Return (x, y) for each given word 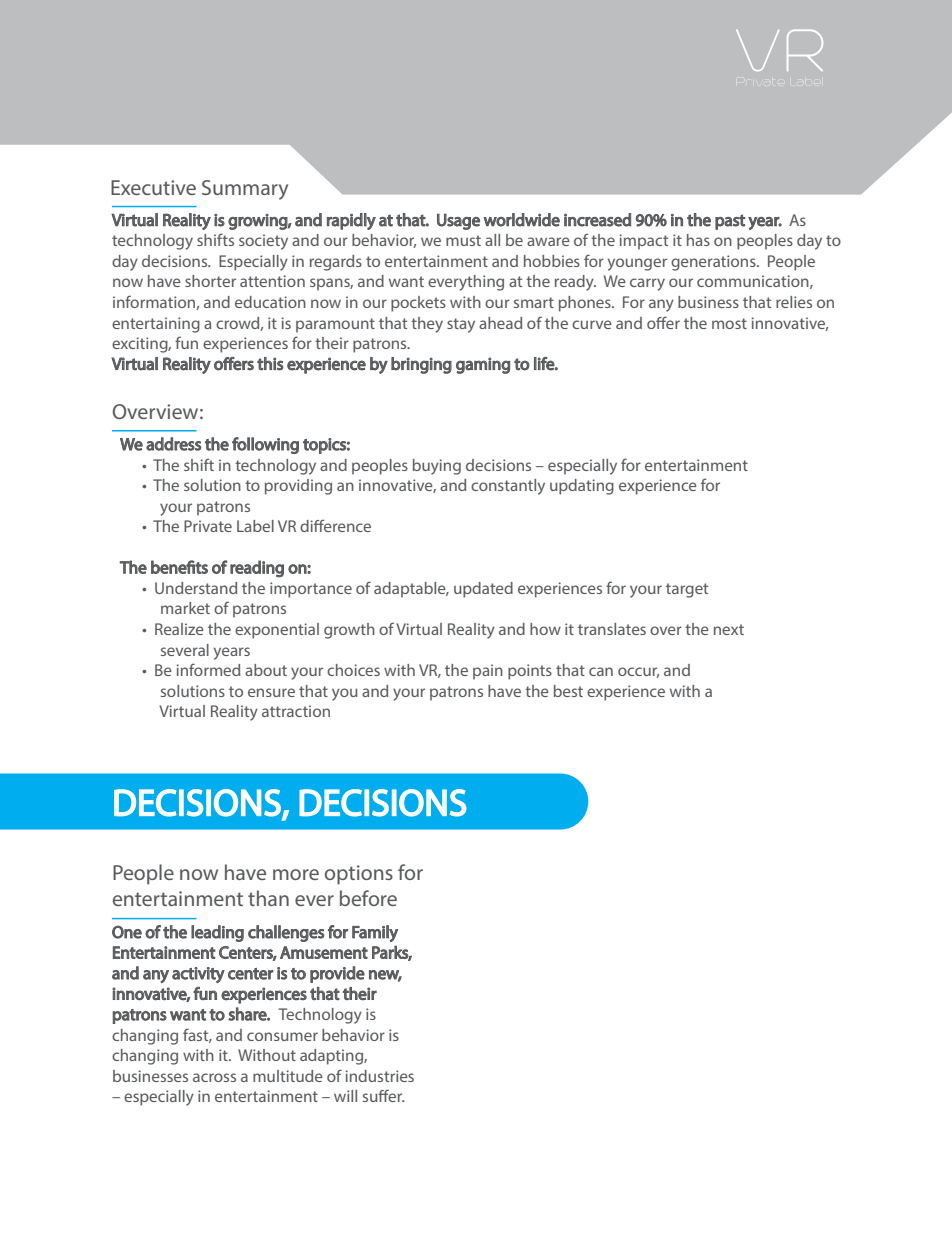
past (730, 222)
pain (488, 672)
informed (208, 669)
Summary (245, 190)
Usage (458, 221)
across (214, 1077)
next (729, 629)
